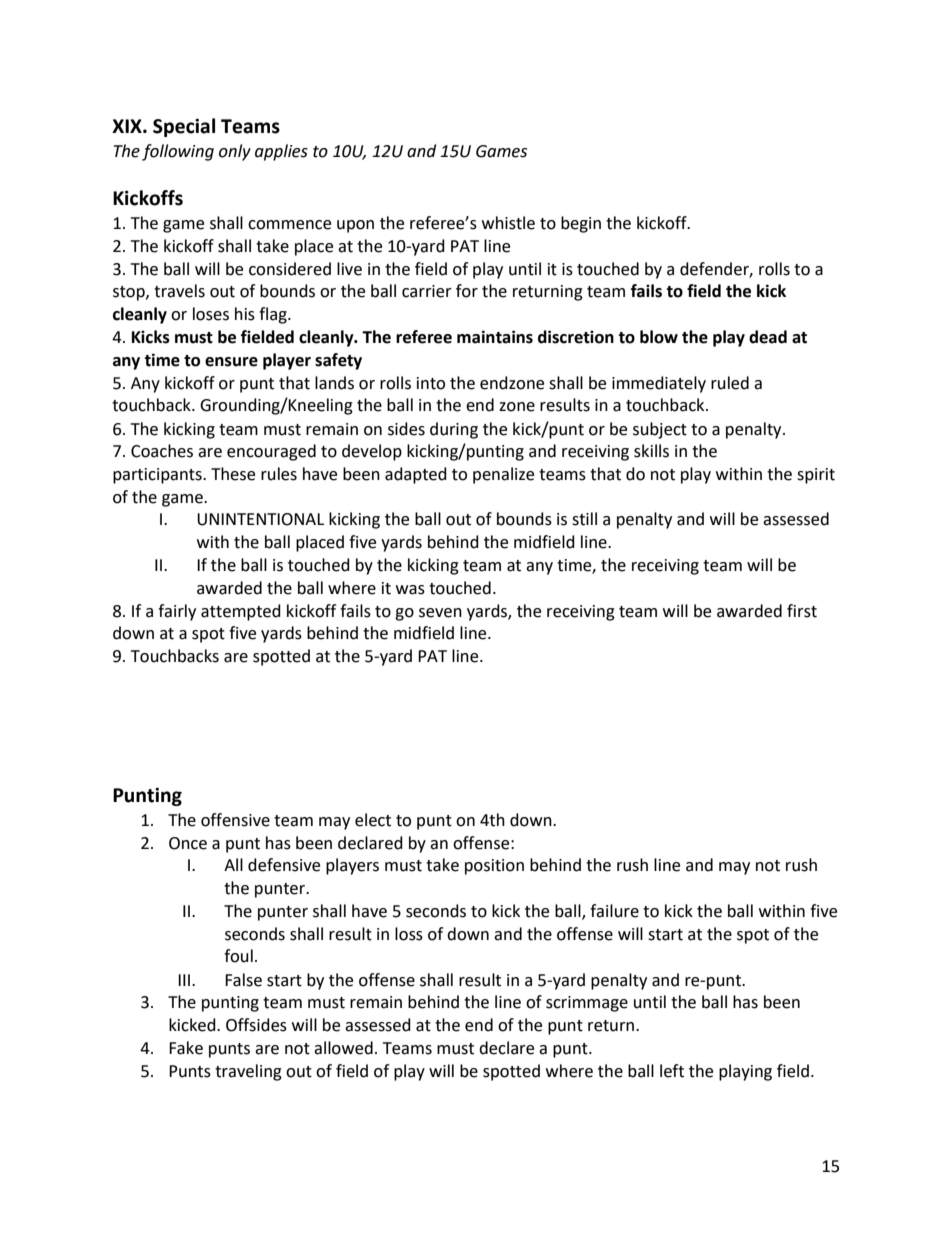  What do you see at coordinates (581, 224) in the screenshot?
I see `begin` at bounding box center [581, 224].
